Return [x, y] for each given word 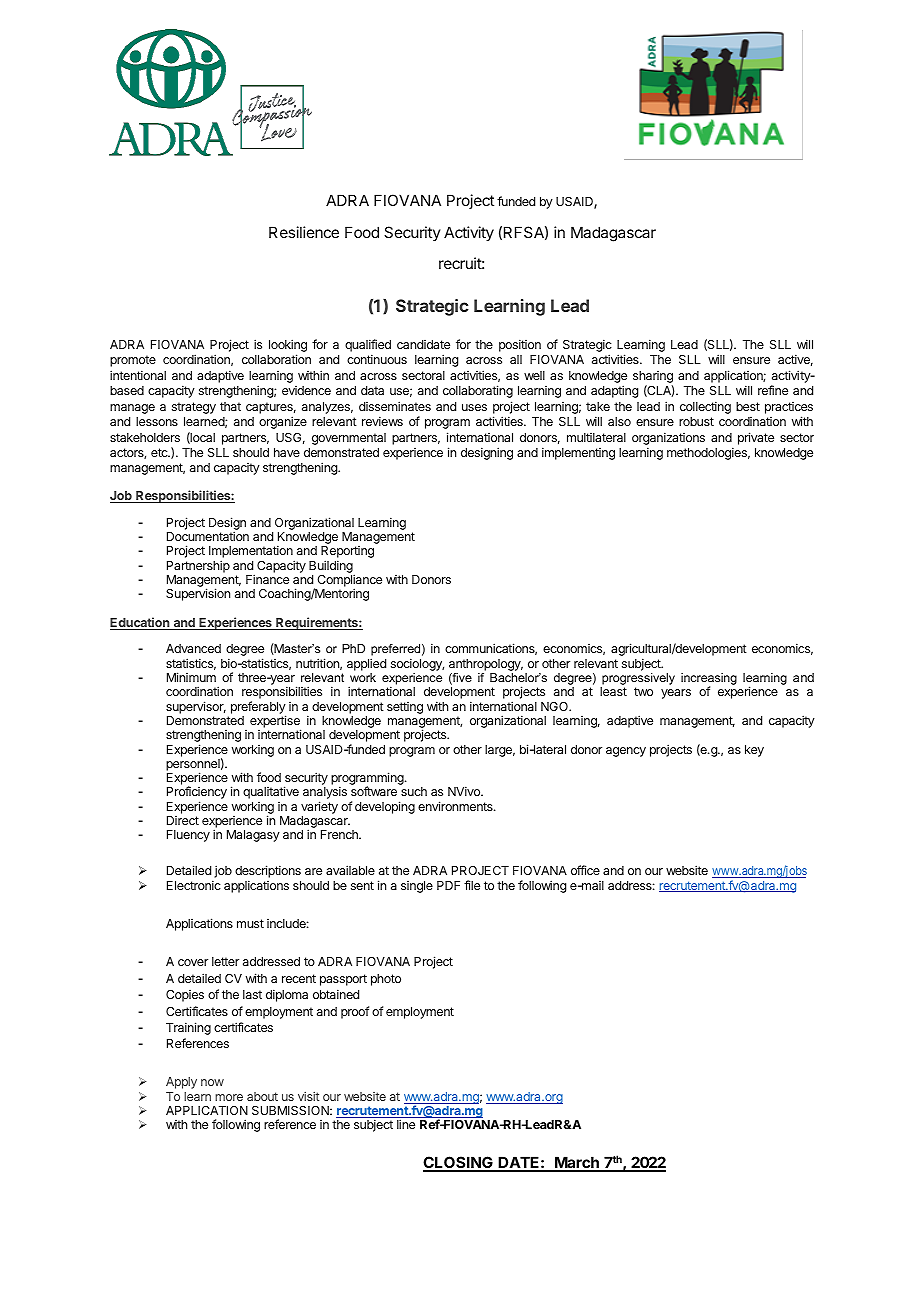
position [520, 345]
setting [405, 708]
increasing [709, 680]
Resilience [304, 232]
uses [474, 407]
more [229, 1097]
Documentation [208, 536]
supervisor [196, 707]
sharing [653, 378]
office [585, 870]
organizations [668, 438]
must [250, 923]
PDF [448, 885]
